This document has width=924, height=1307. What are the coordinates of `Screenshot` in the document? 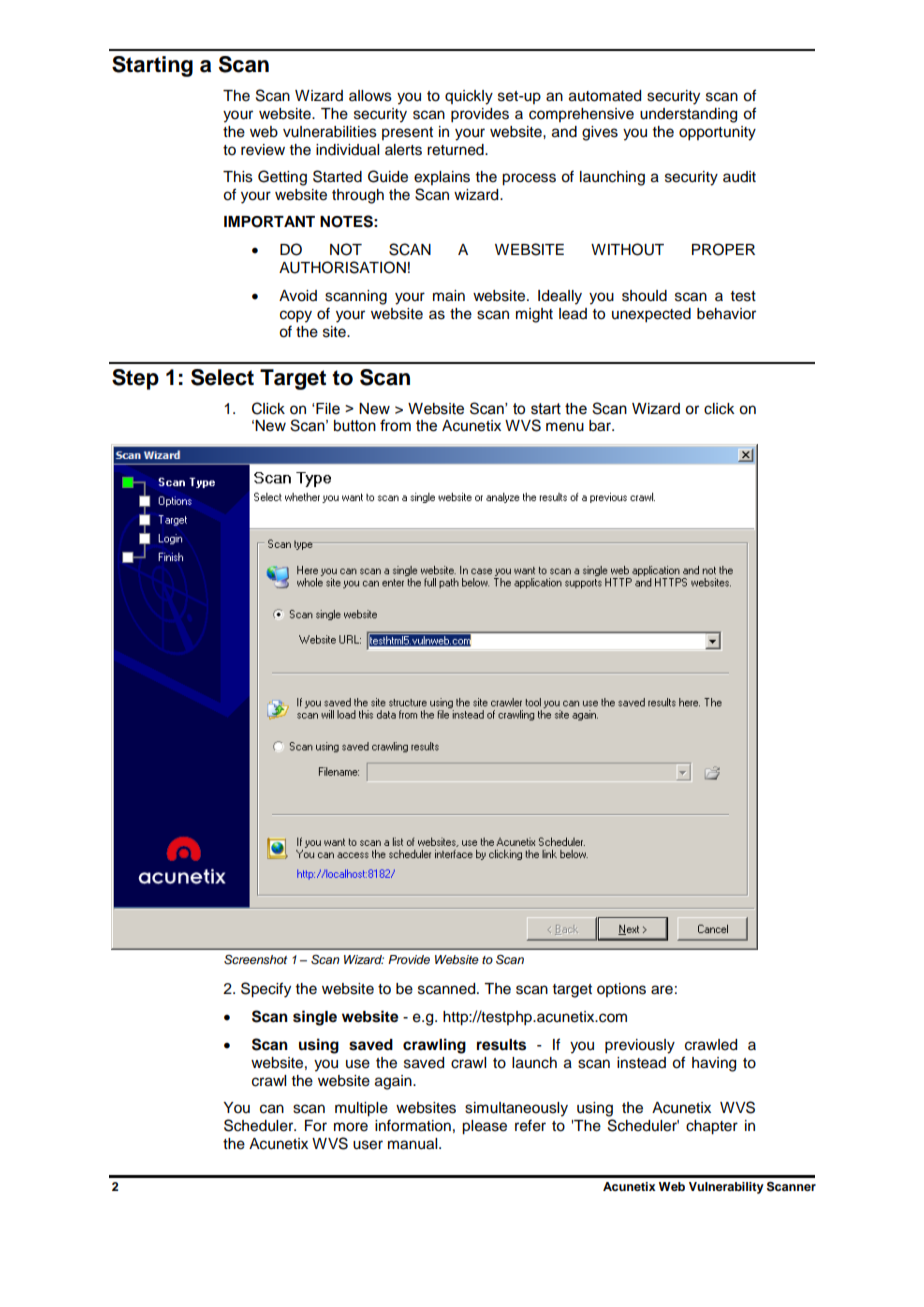 It's located at (255, 960).
